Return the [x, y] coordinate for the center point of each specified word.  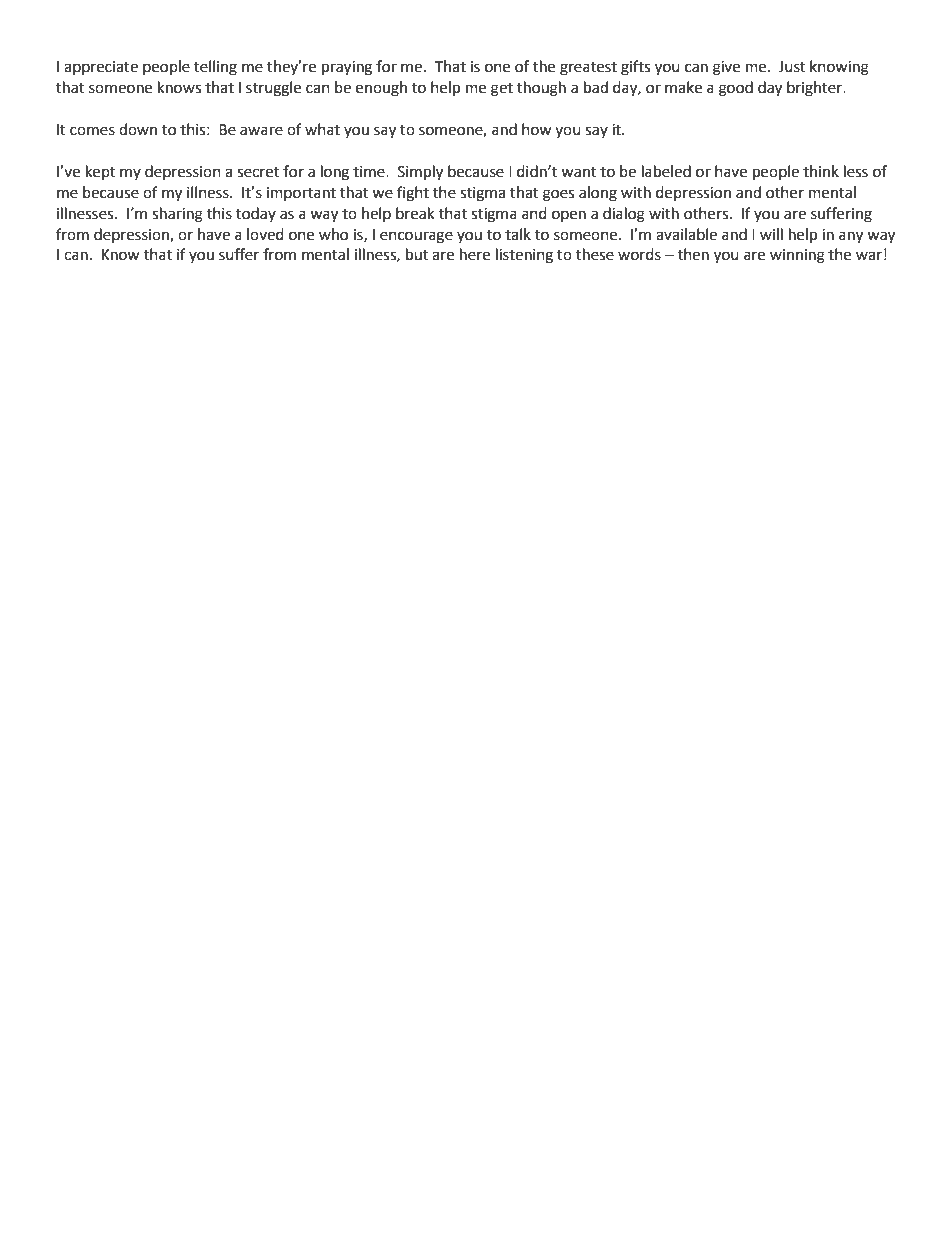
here [475, 254]
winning [797, 256]
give [726, 68]
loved [265, 234]
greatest [588, 69]
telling [215, 68]
